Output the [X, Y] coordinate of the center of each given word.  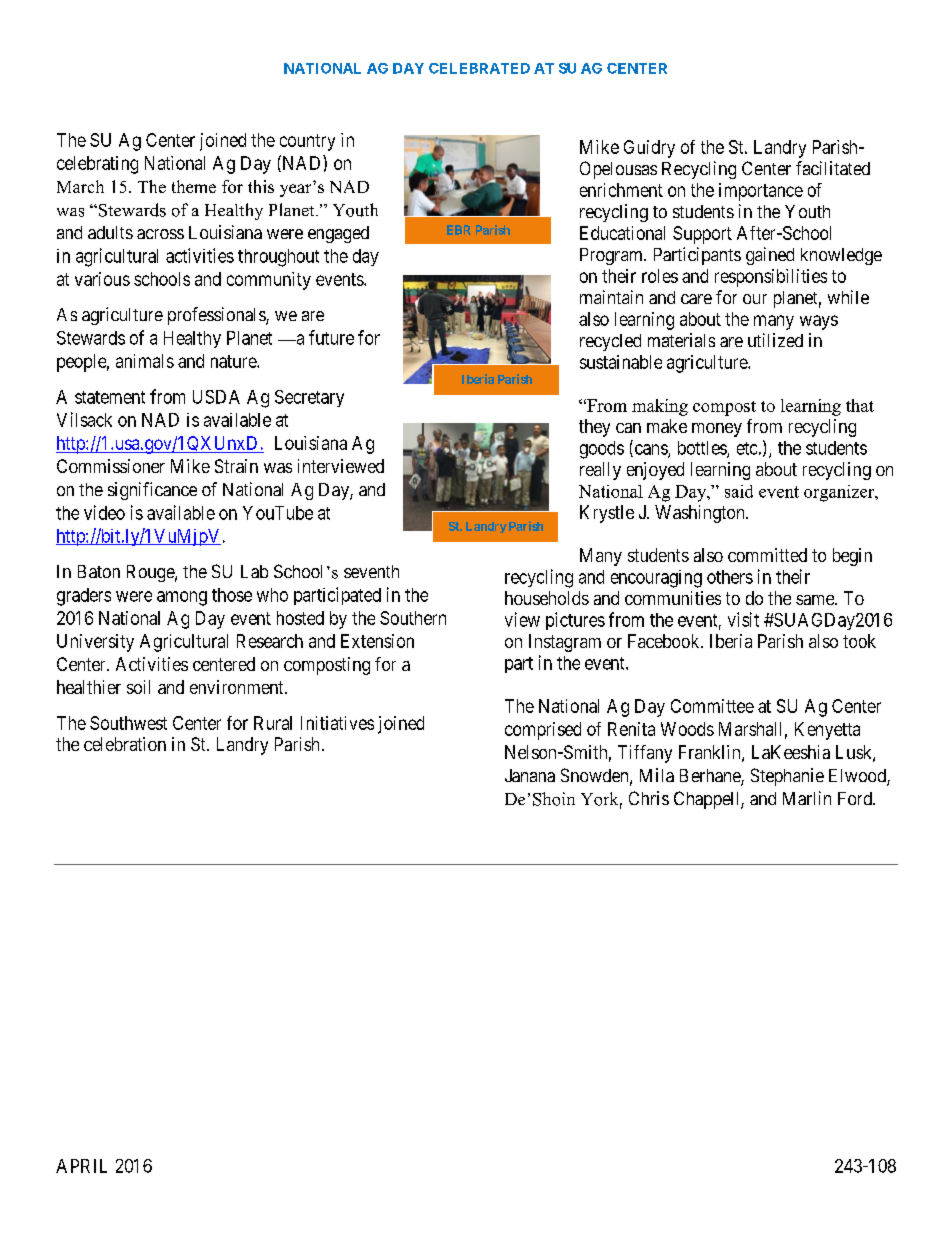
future [331, 337]
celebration [125, 744]
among [182, 598]
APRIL [81, 1166]
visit [743, 619]
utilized [775, 340]
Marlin [807, 798]
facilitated [833, 168]
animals [145, 361]
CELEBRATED [479, 68]
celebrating [97, 165]
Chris [649, 798]
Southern [413, 618]
